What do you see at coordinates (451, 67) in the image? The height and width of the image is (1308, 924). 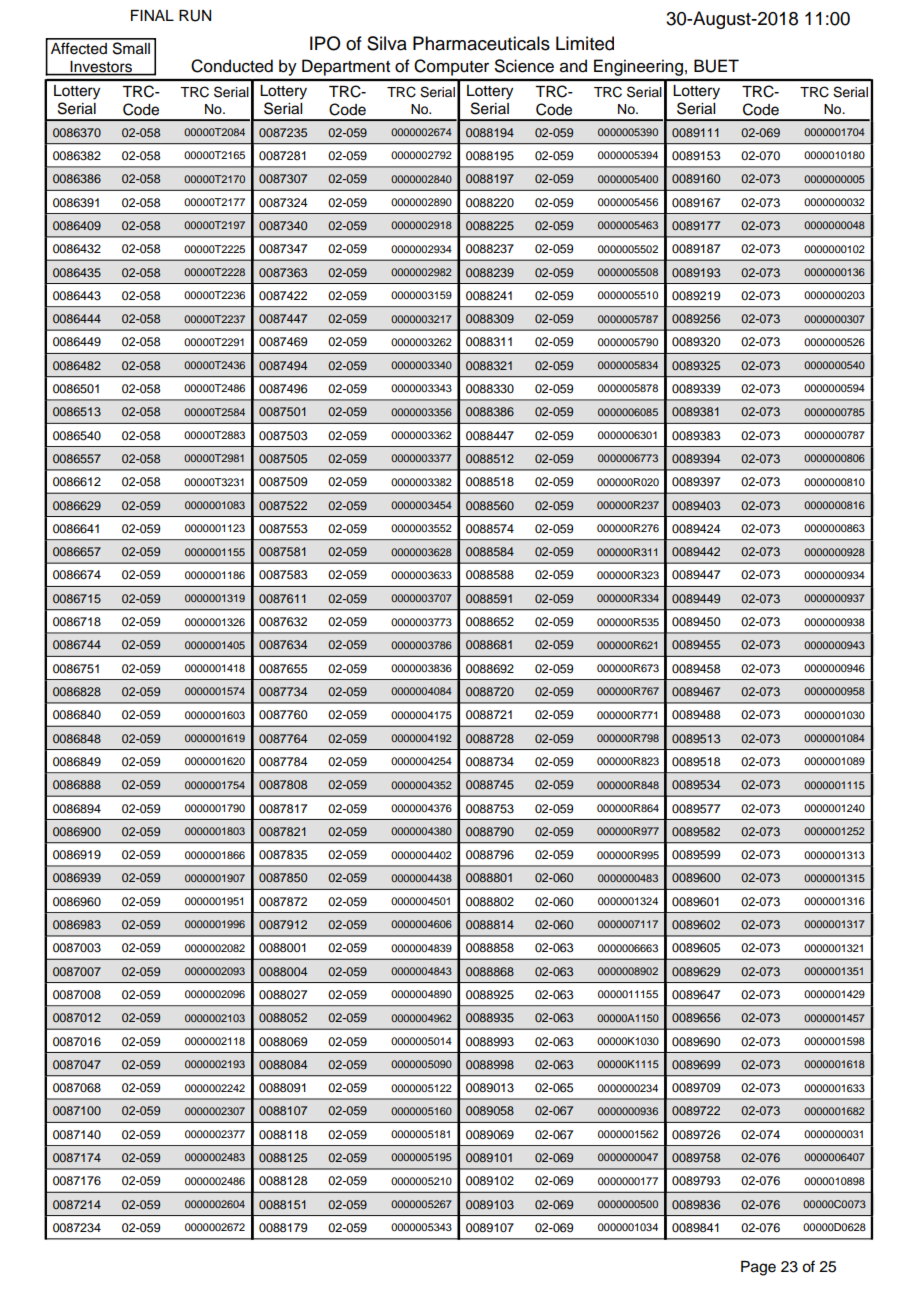 I see `Computer` at bounding box center [451, 67].
